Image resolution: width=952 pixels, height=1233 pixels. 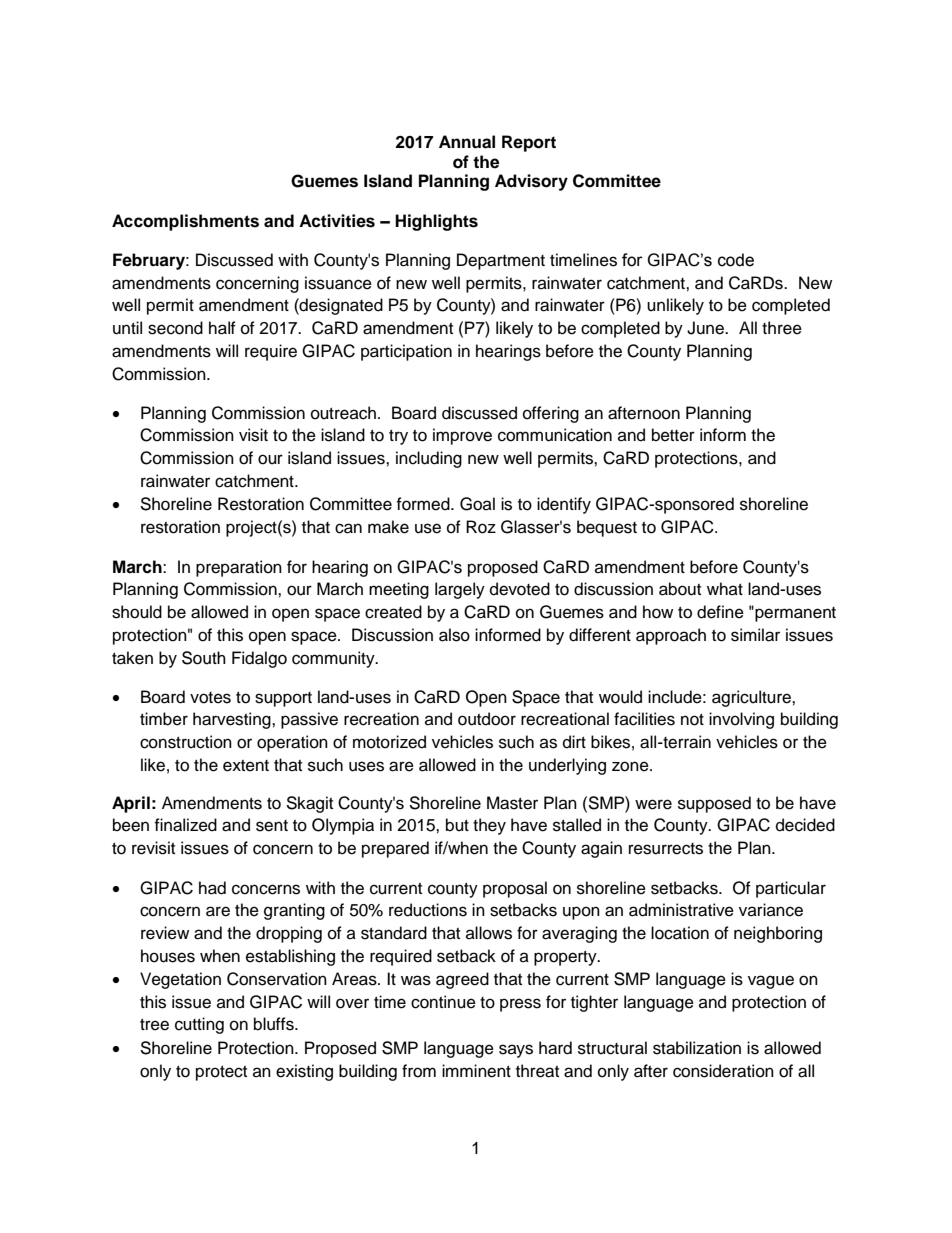 What do you see at coordinates (467, 142) in the screenshot?
I see `Annual` at bounding box center [467, 142].
